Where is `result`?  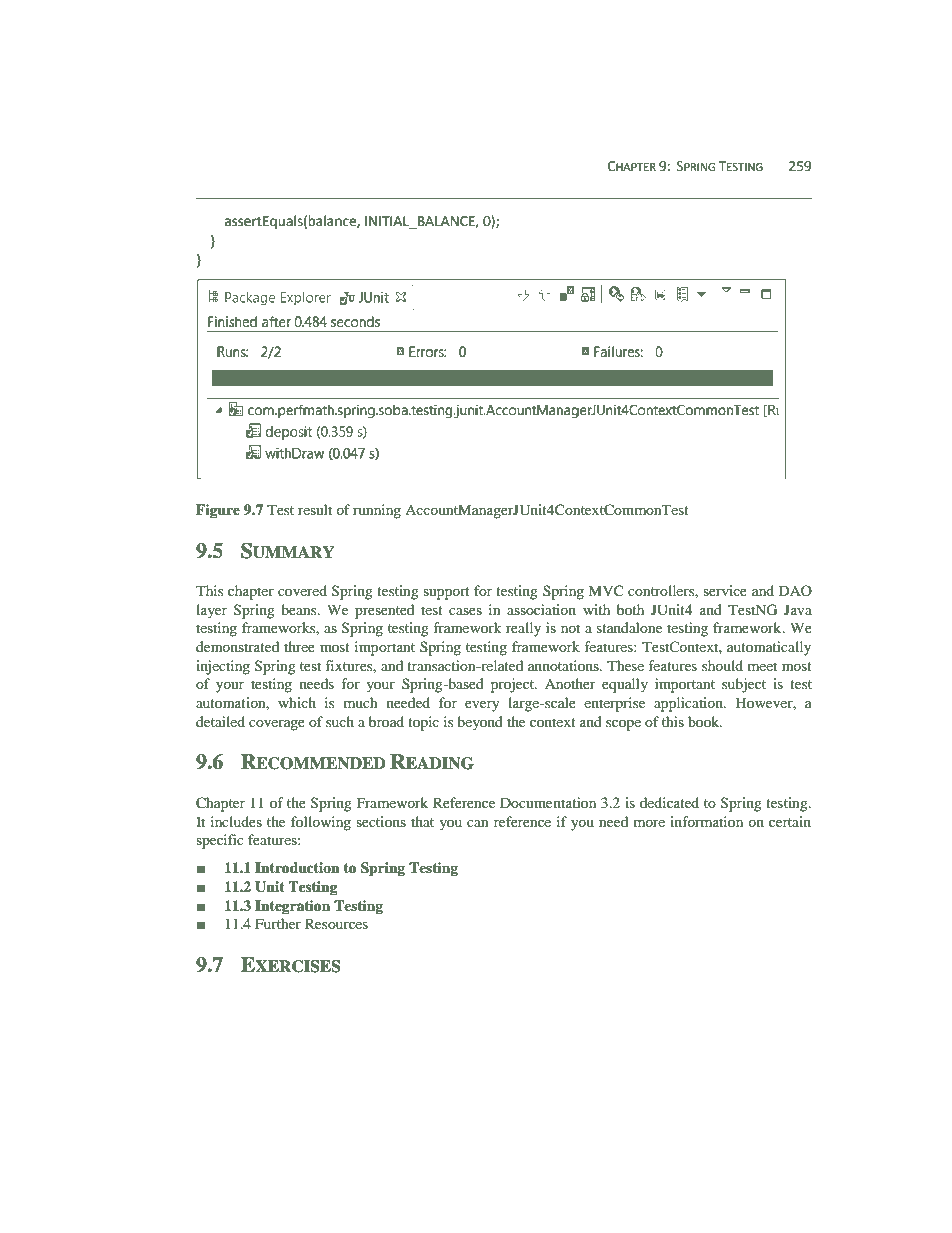 result is located at coordinates (315, 509).
